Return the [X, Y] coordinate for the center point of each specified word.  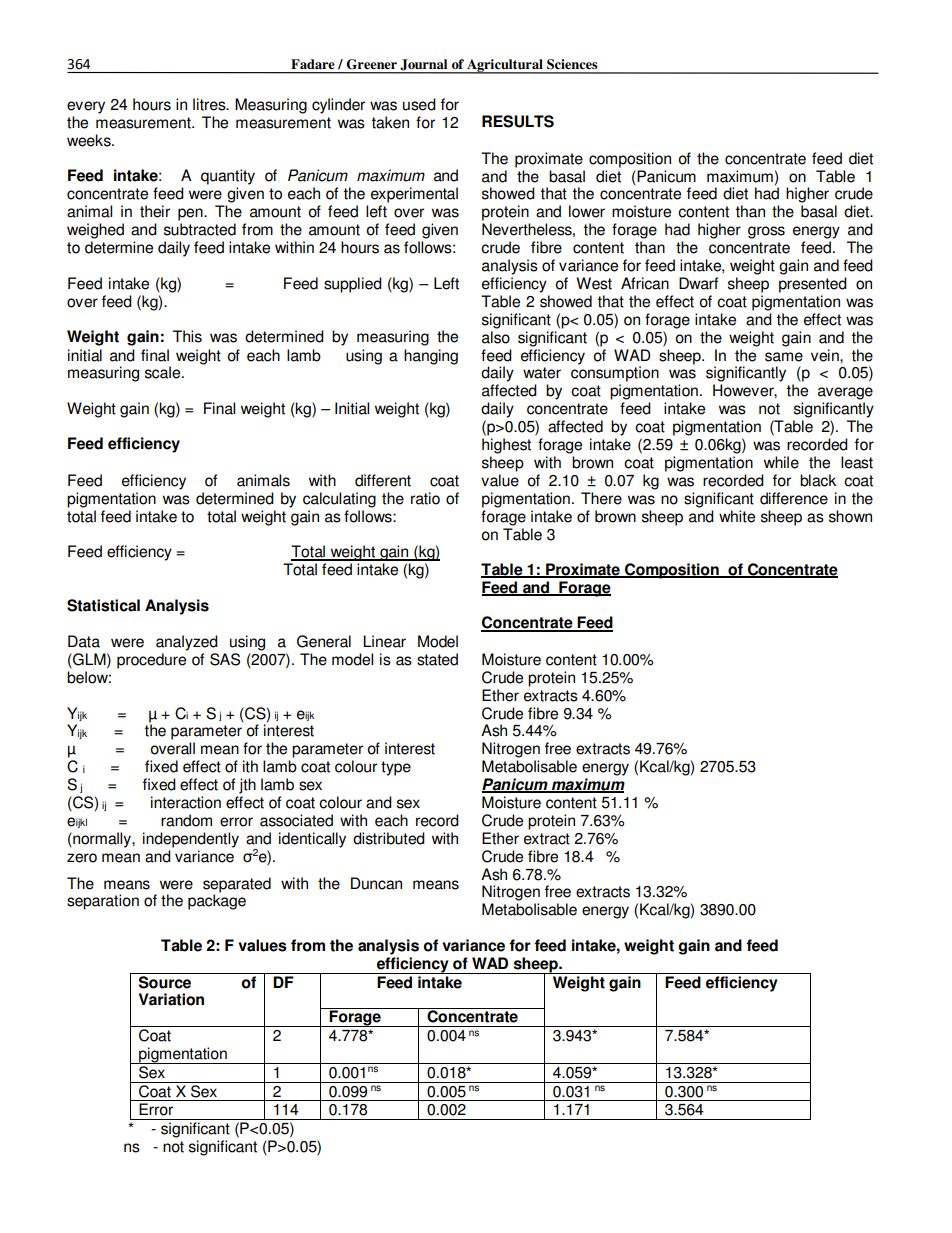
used [419, 104]
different [383, 480]
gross [766, 232]
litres [210, 104]
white [737, 516]
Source [165, 981]
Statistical [103, 605]
